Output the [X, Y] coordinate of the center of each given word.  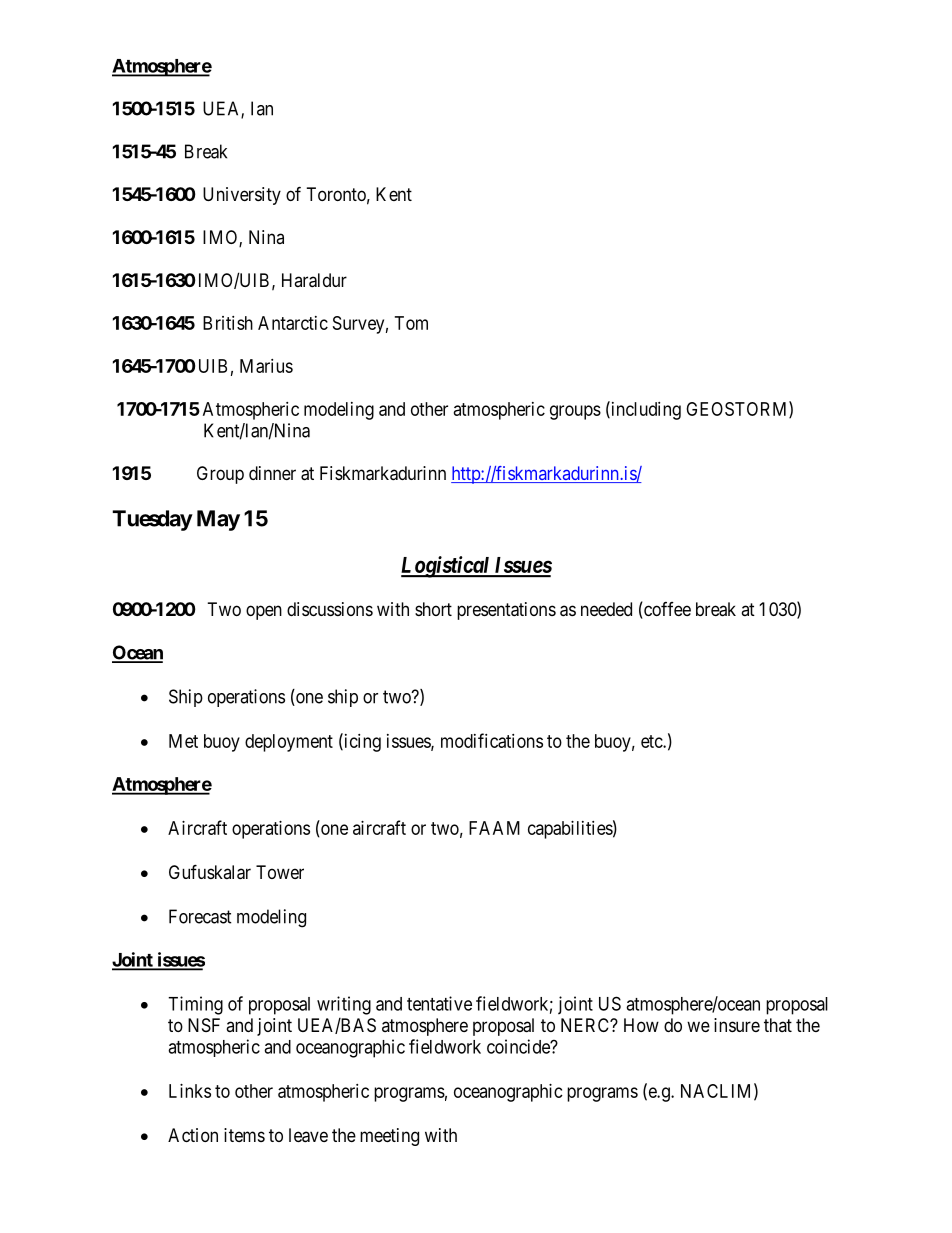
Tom [411, 323]
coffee [666, 610]
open [264, 612]
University [242, 196]
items [244, 1135]
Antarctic [293, 323]
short [433, 609]
